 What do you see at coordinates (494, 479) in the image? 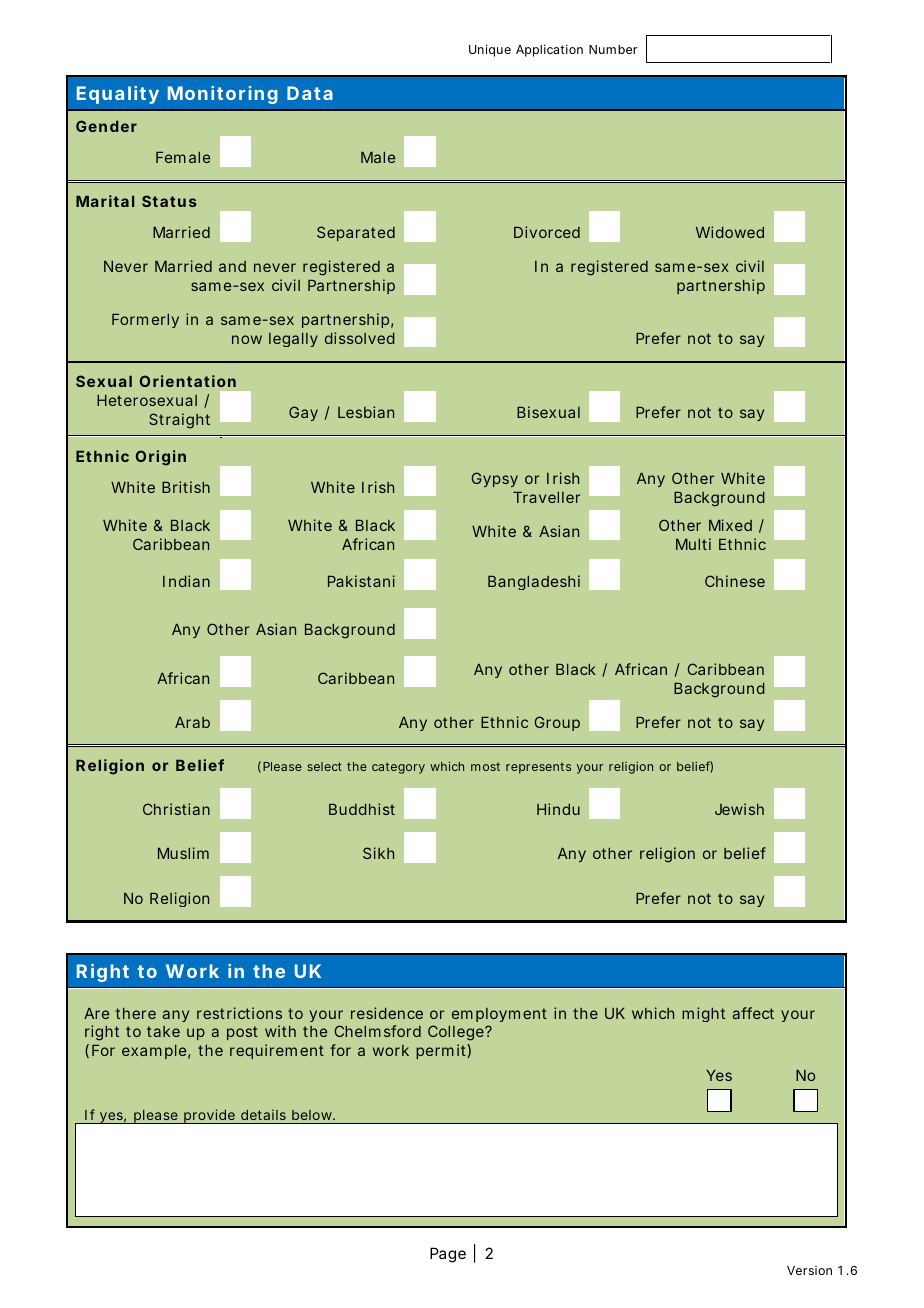
I see `Gypsy` at bounding box center [494, 479].
